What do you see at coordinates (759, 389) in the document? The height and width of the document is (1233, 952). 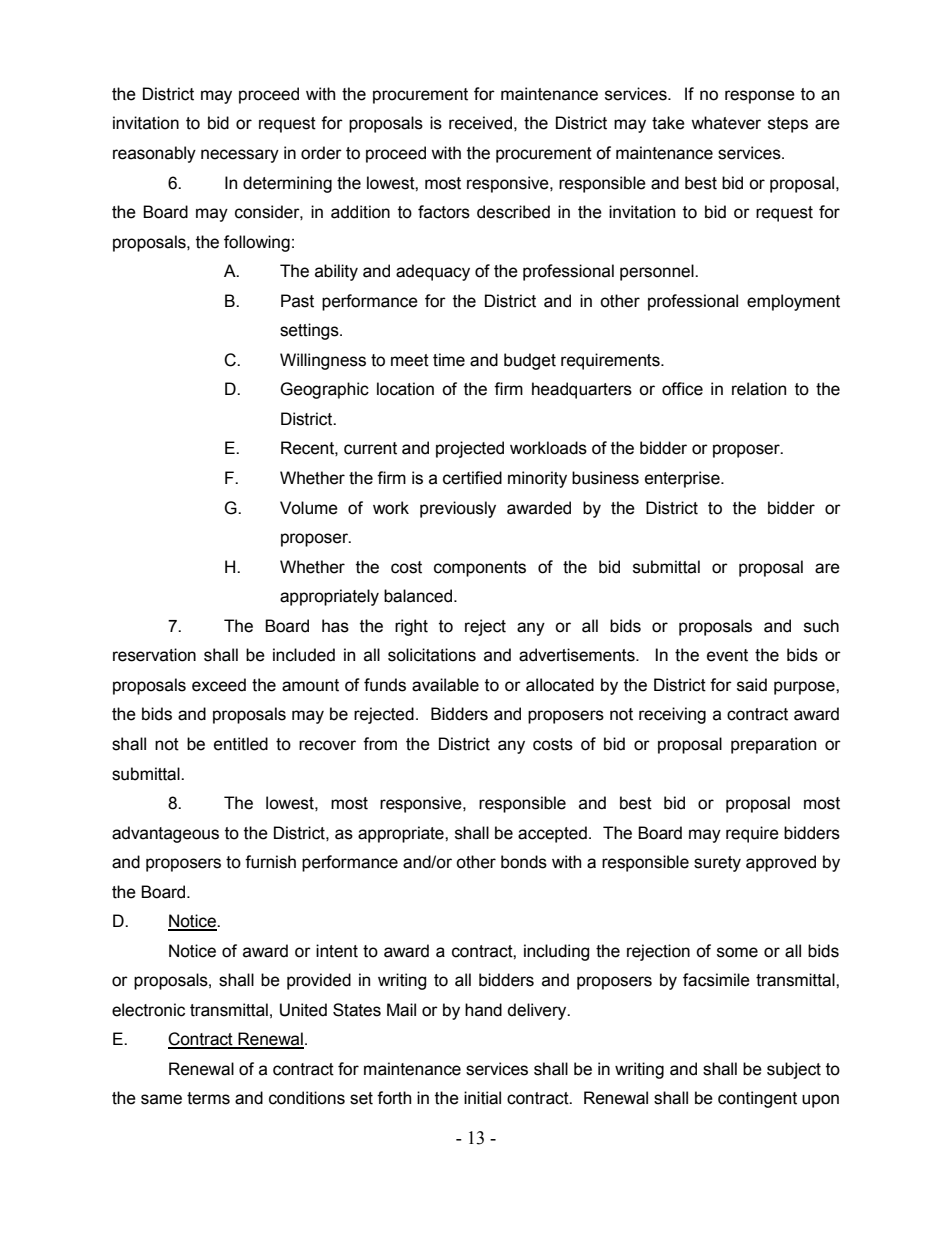 I see `relation` at bounding box center [759, 389].
